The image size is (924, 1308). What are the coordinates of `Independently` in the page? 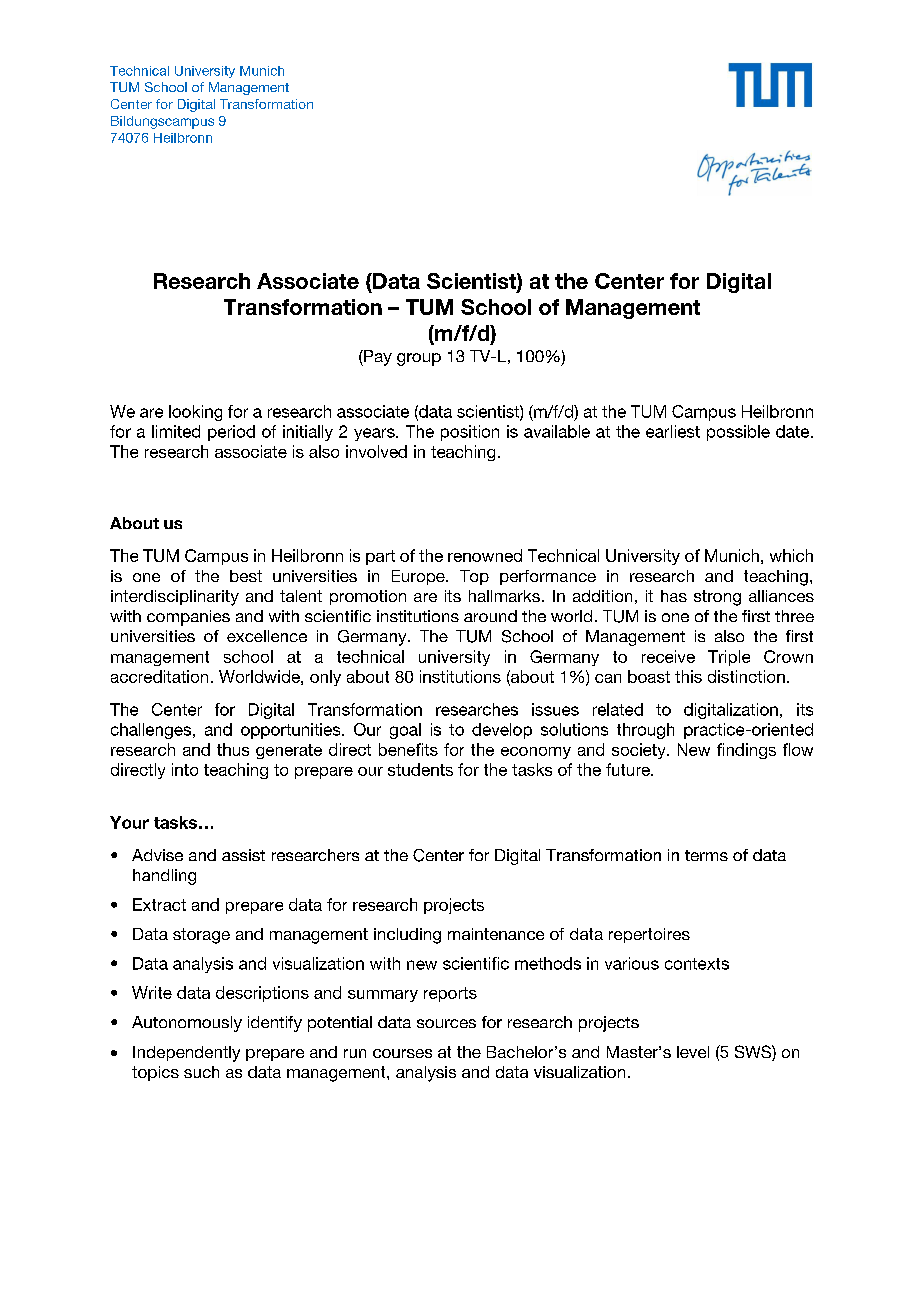 It's located at (186, 1054).
